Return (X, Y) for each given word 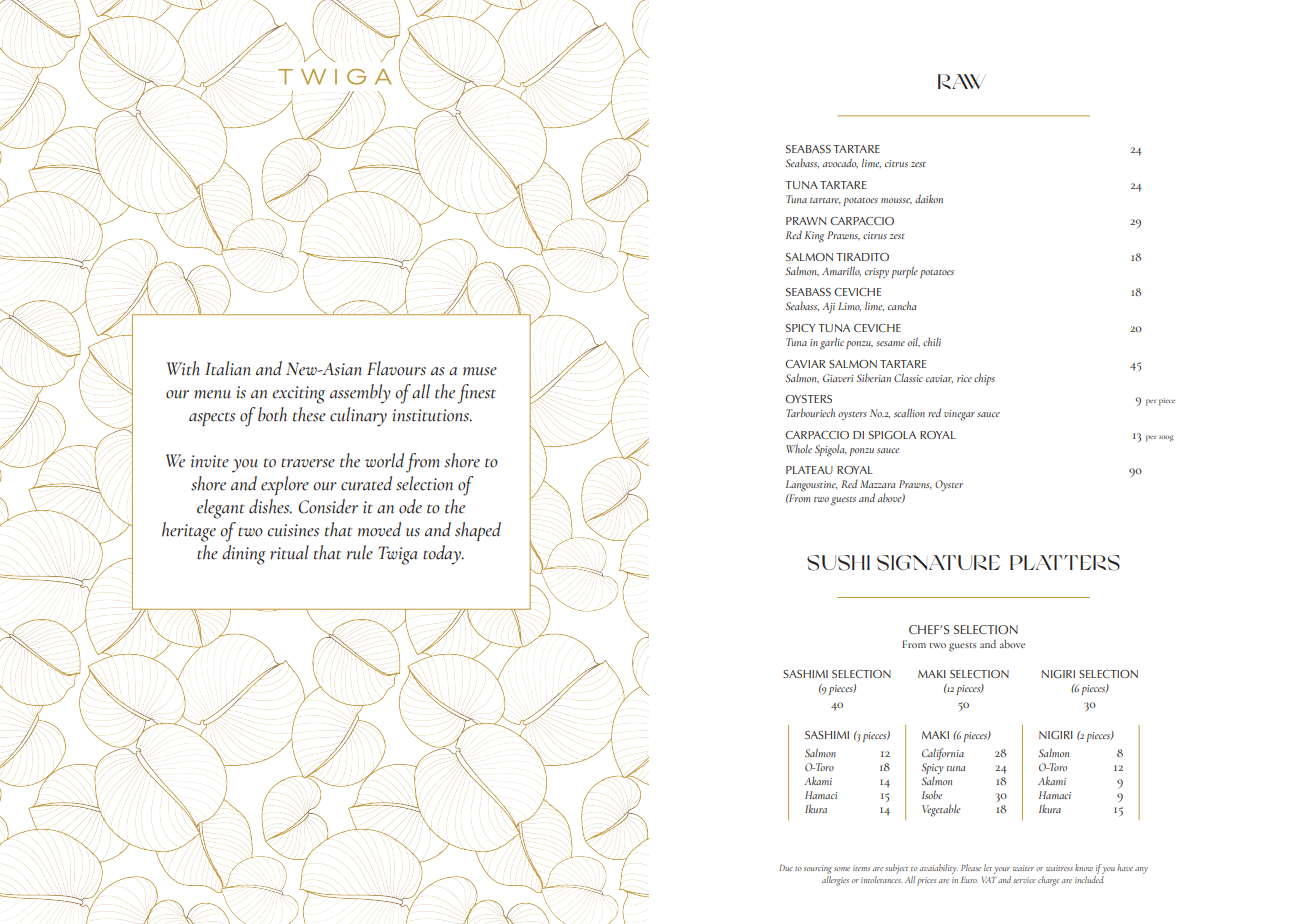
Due (786, 867)
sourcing (818, 869)
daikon (929, 198)
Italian (228, 368)
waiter (1023, 868)
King (814, 237)
